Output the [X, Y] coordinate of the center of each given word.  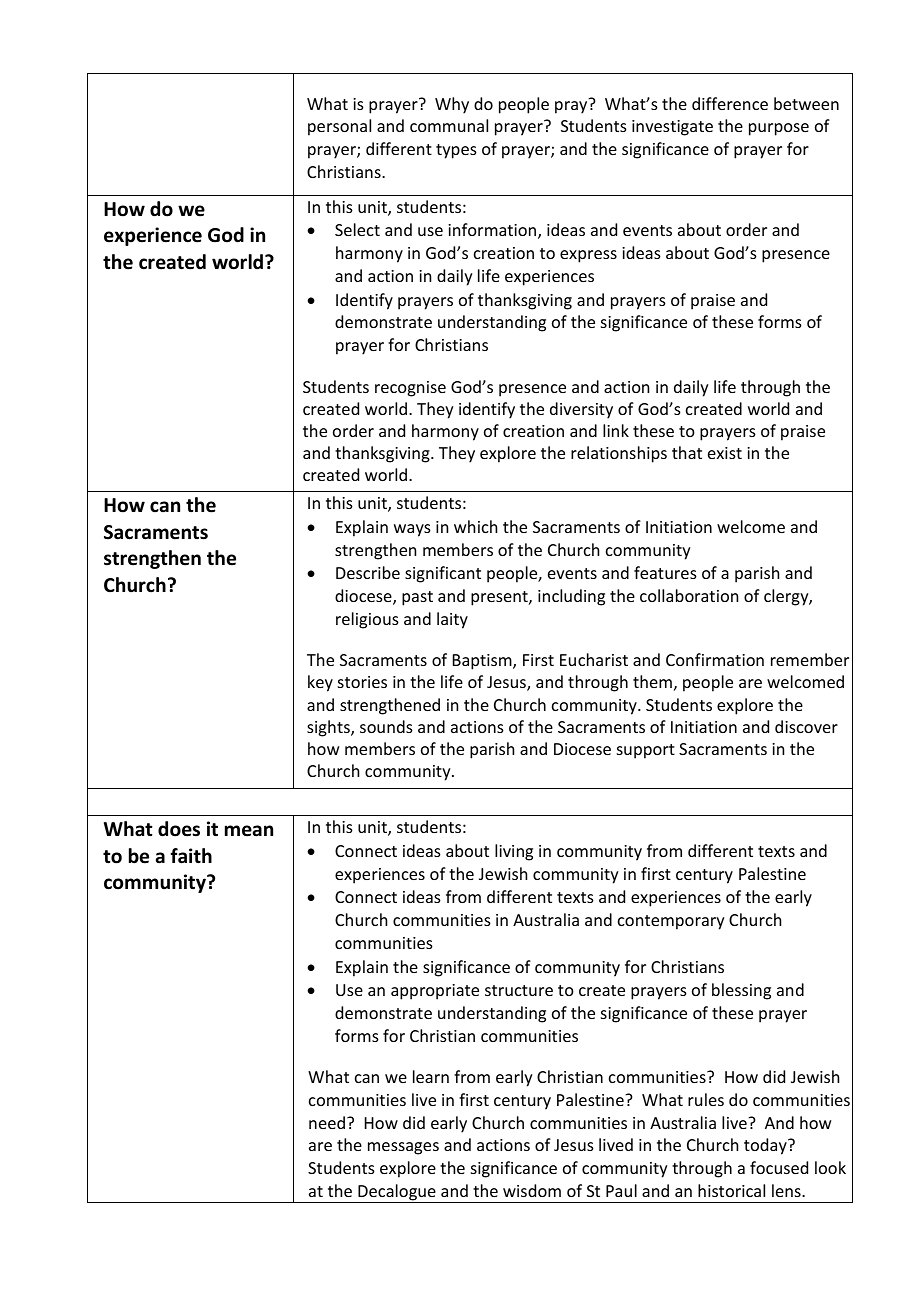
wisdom [532, 1190]
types [456, 151]
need [328, 1122]
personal [339, 127]
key [320, 683]
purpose [779, 129]
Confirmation [715, 659]
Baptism [483, 662]
